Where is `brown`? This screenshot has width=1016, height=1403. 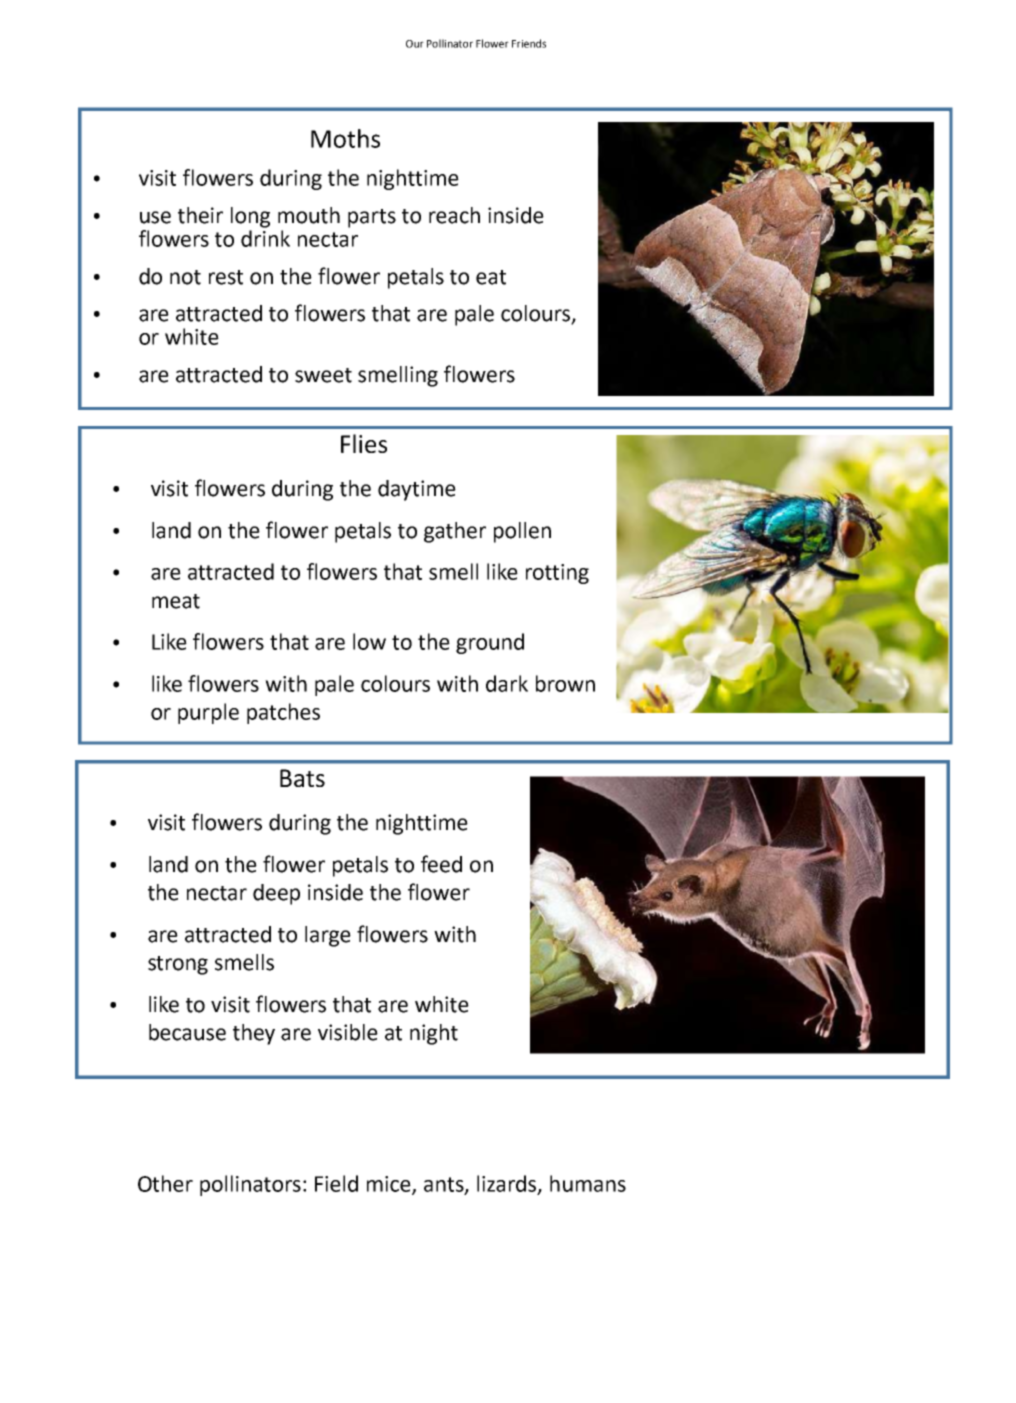 brown is located at coordinates (565, 683).
